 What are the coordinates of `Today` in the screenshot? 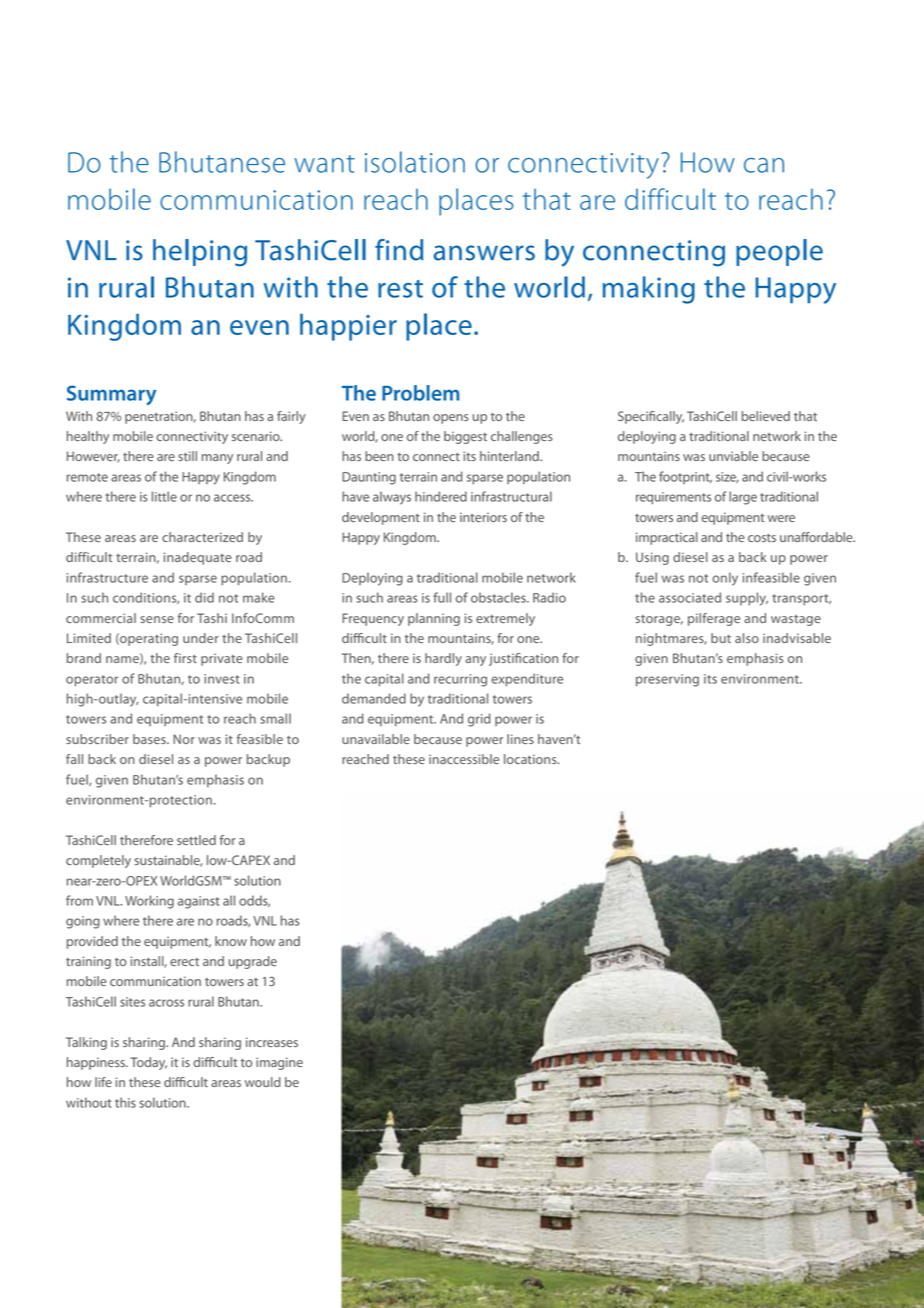 It's located at (148, 1063).
